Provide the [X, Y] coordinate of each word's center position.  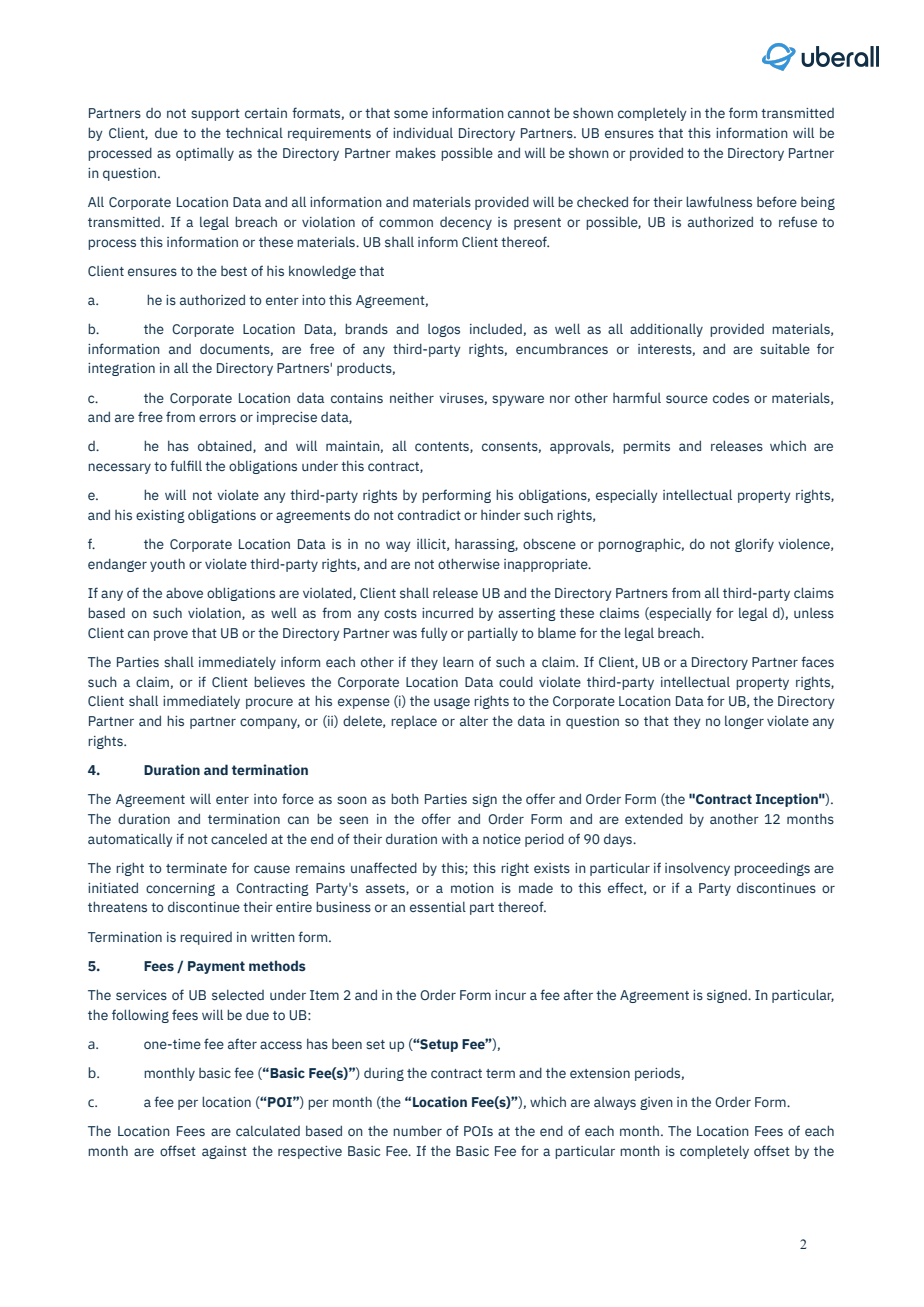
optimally [205, 154]
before [777, 201]
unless [814, 613]
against [224, 1152]
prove [171, 635]
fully [434, 634]
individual [423, 132]
